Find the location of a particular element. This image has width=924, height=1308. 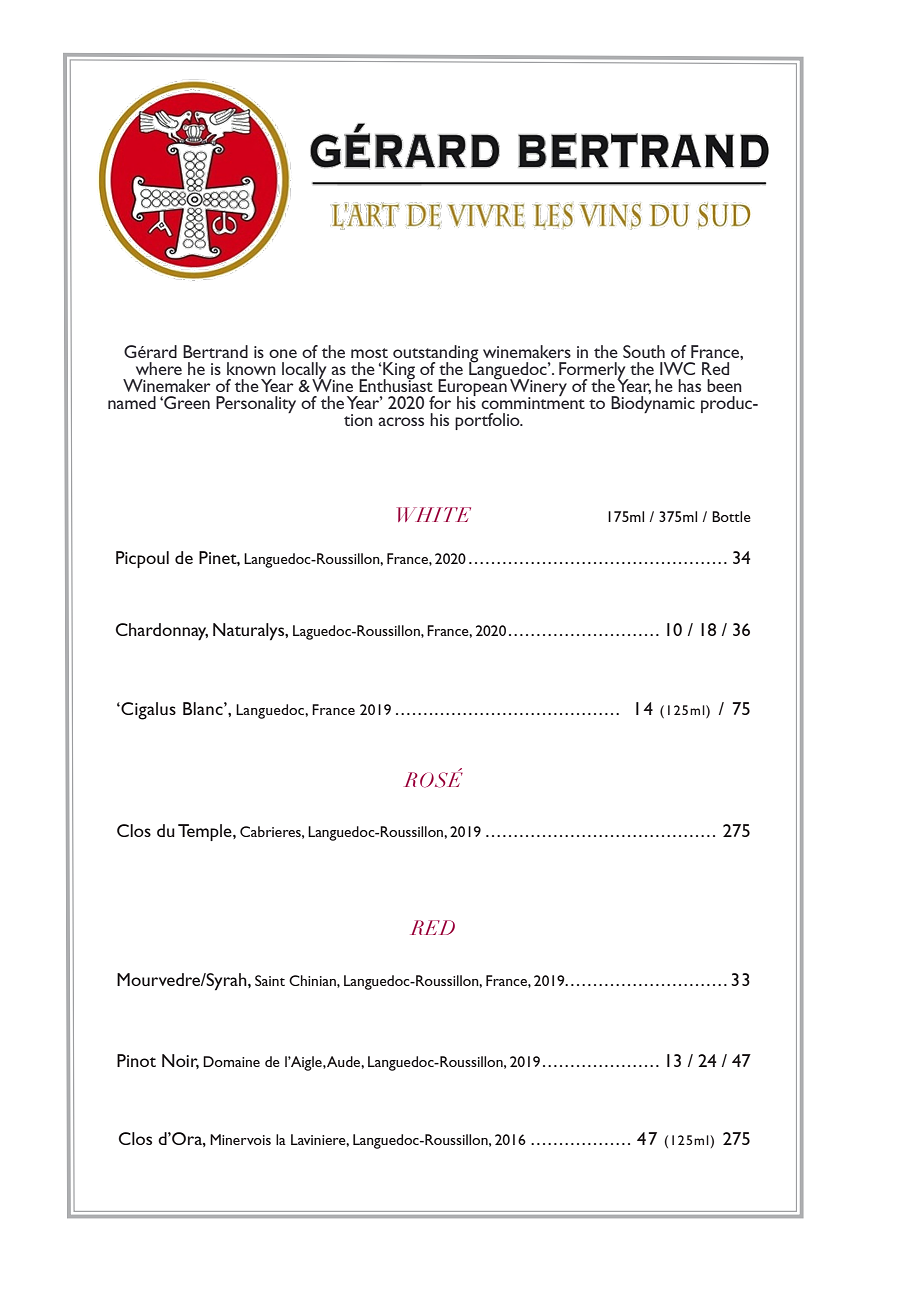

Pinot is located at coordinates (136, 1060).
